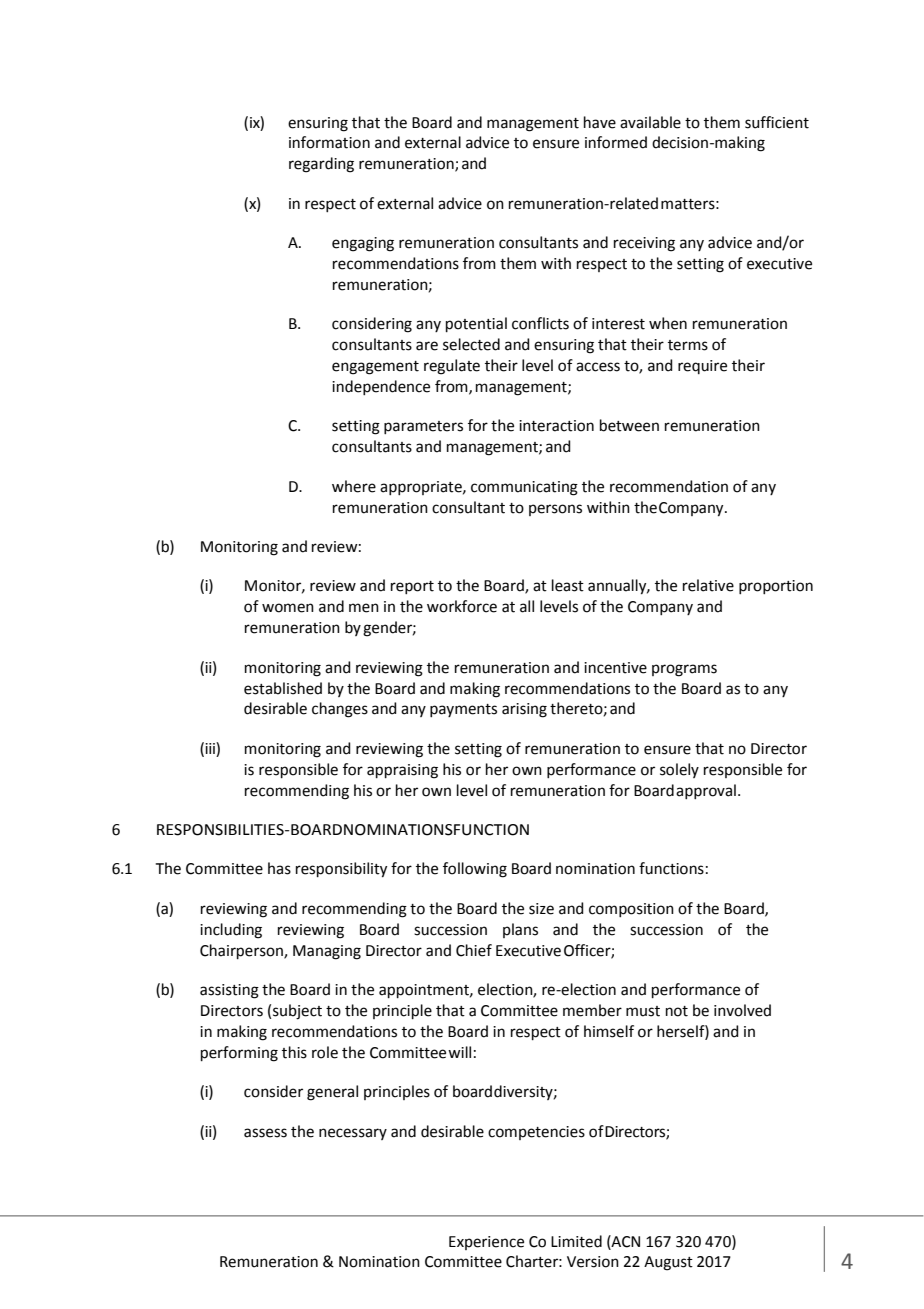 The width and height of the screenshot is (924, 1309). Describe the element at coordinates (375, 368) in the screenshot. I see `engagement` at that location.
